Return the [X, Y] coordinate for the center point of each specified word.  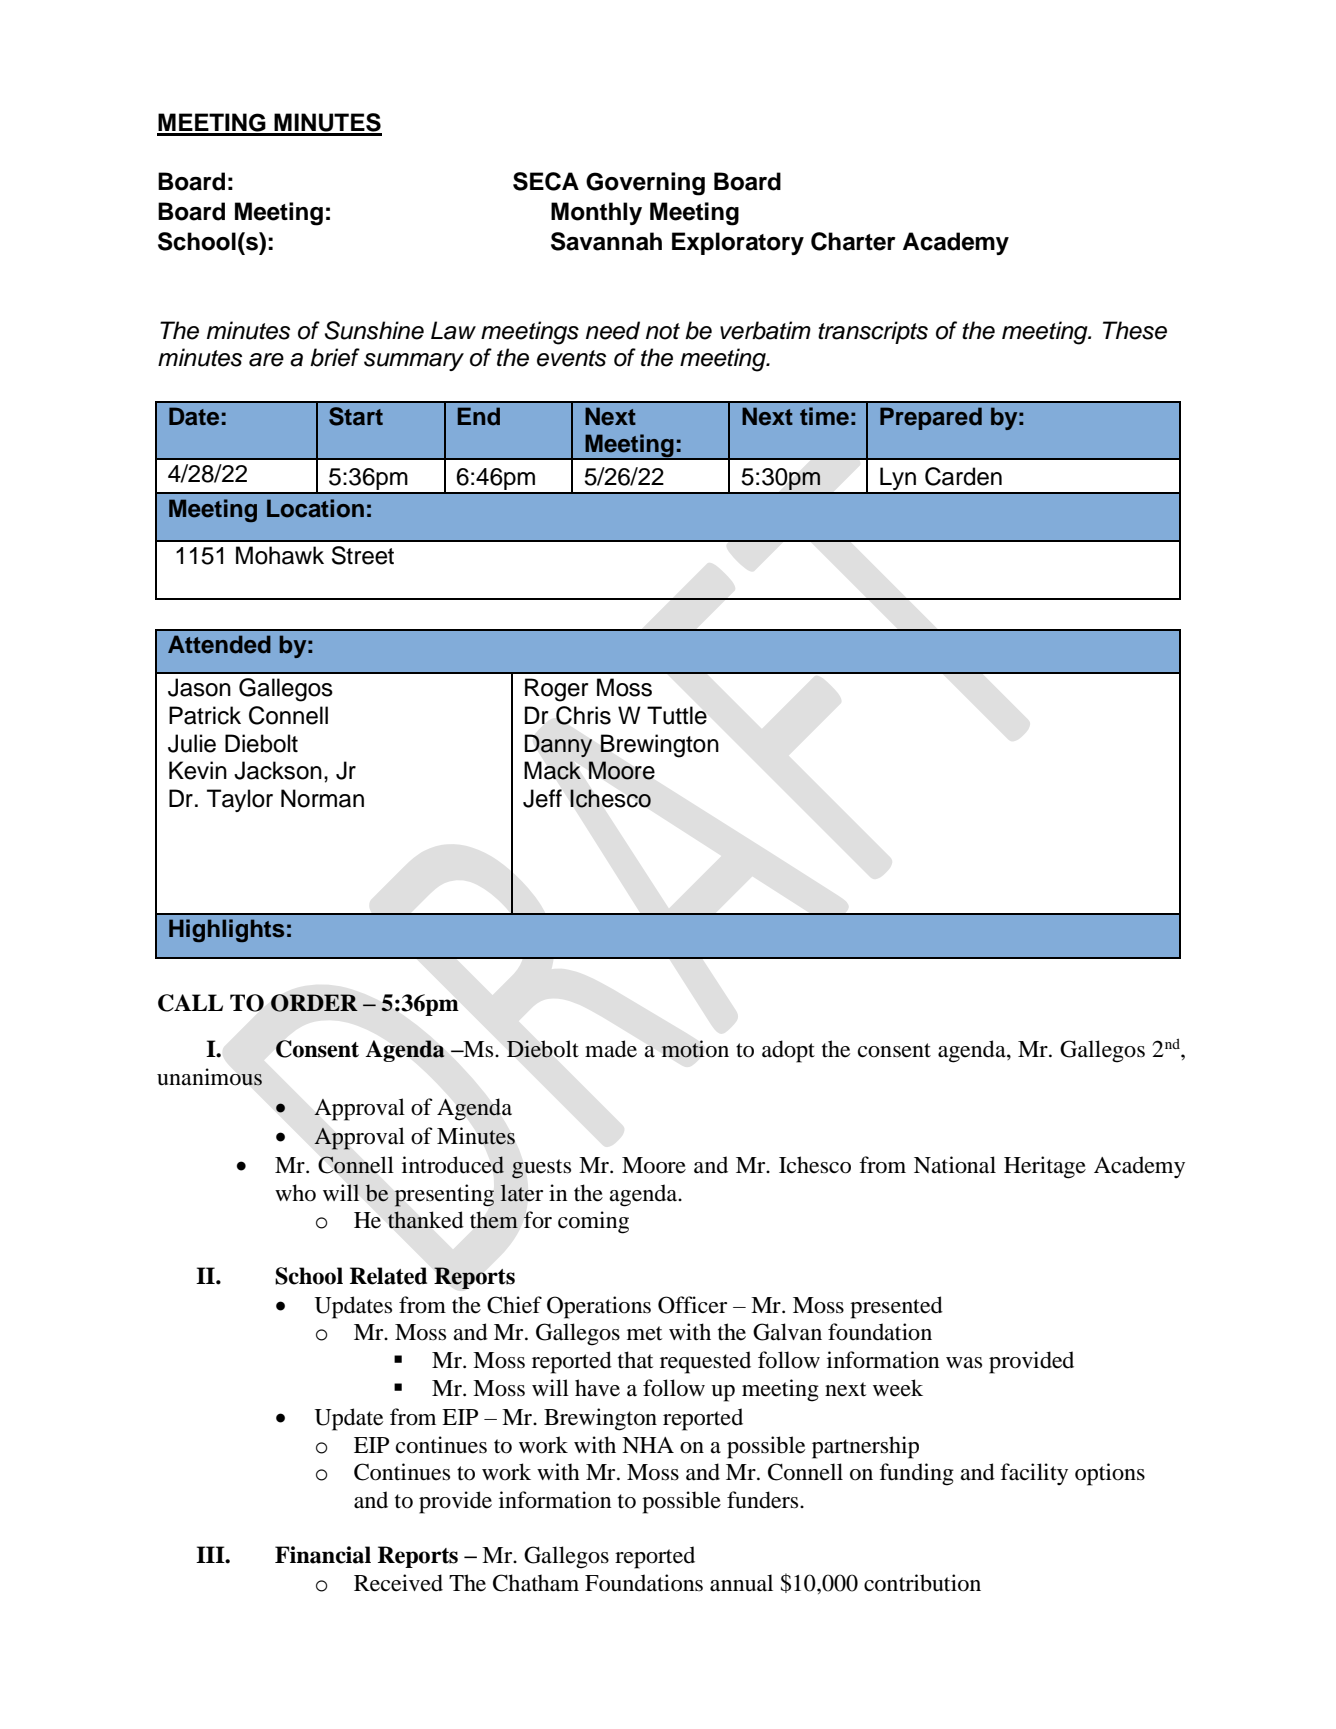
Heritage [1045, 1167]
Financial [323, 1555]
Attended [219, 644]
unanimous [209, 1077]
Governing [645, 184]
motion [695, 1049]
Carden [963, 476]
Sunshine [374, 330]
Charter [853, 241]
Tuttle [677, 715]
